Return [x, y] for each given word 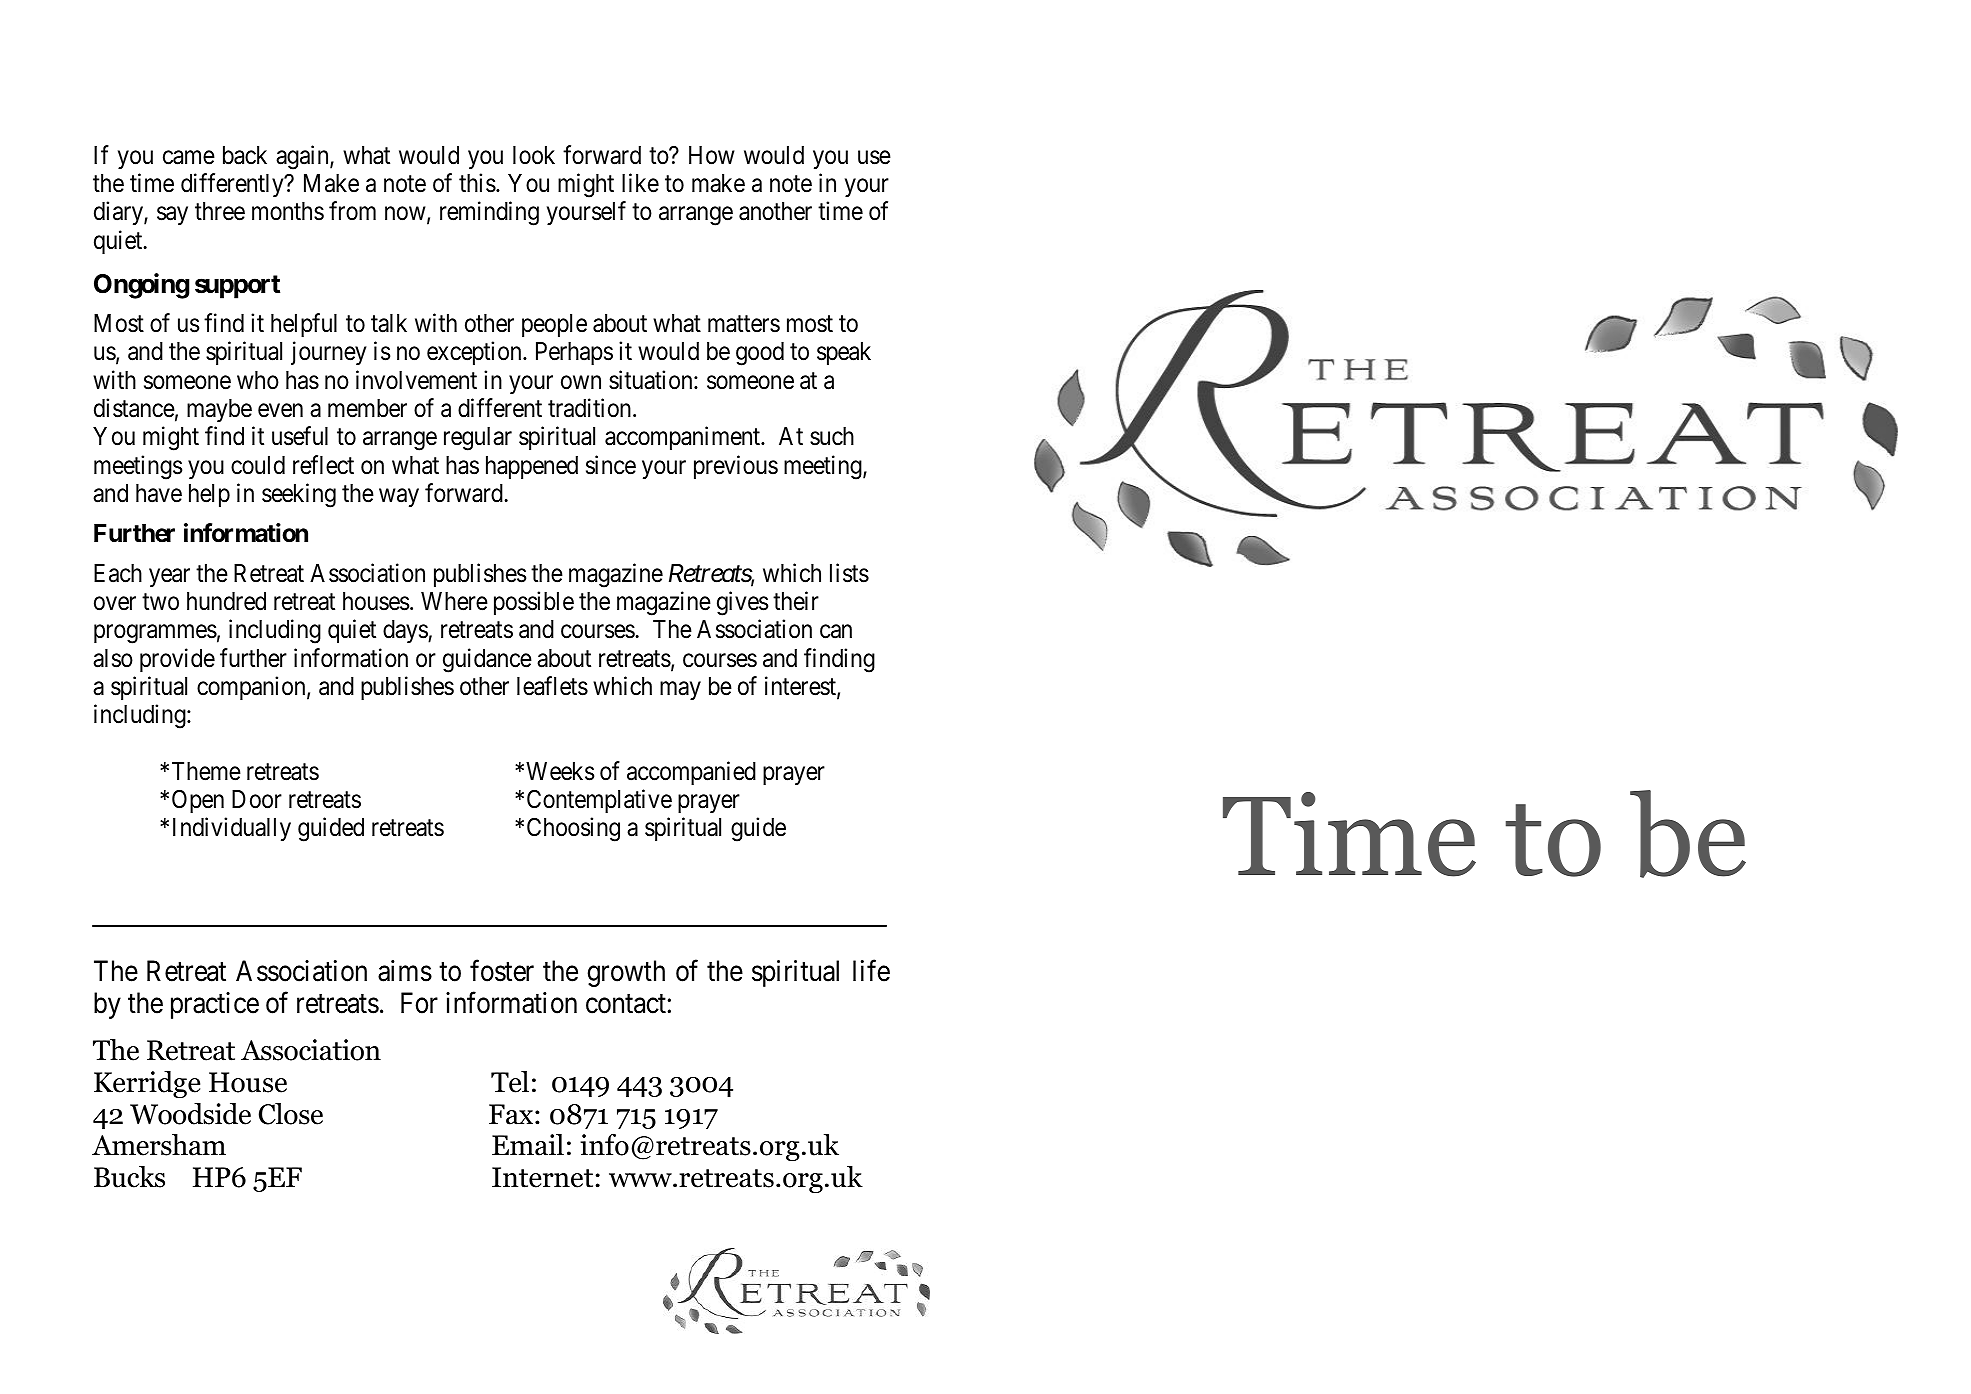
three [220, 211]
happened [532, 467]
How [712, 155]
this [477, 183]
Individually [232, 829]
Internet [542, 1177]
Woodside [190, 1113]
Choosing [573, 830]
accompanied [691, 773]
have [159, 493]
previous [736, 467]
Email [528, 1144]
